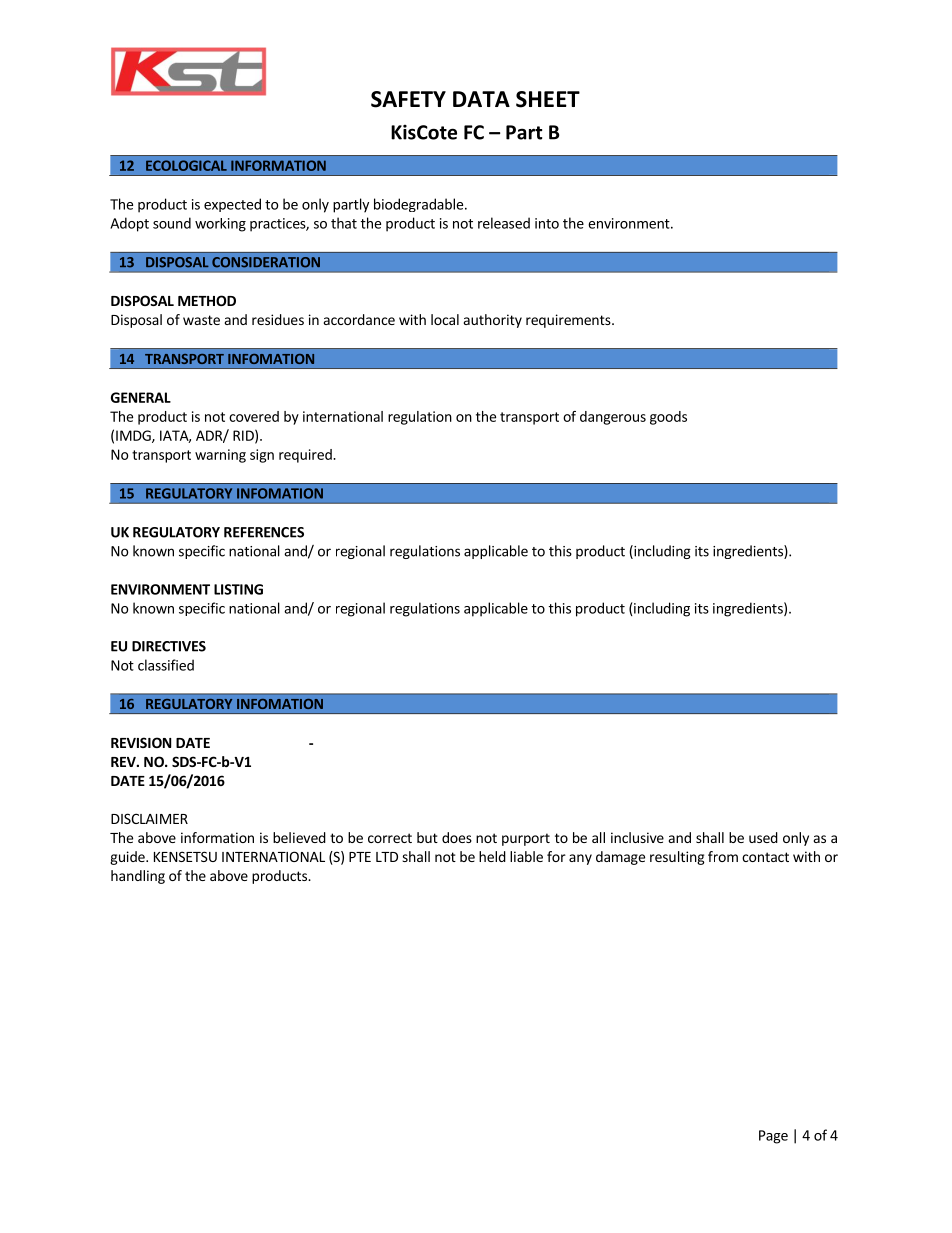 This image has height=1233, width=952. I want to click on ECOLOGICAL, so click(186, 165).
